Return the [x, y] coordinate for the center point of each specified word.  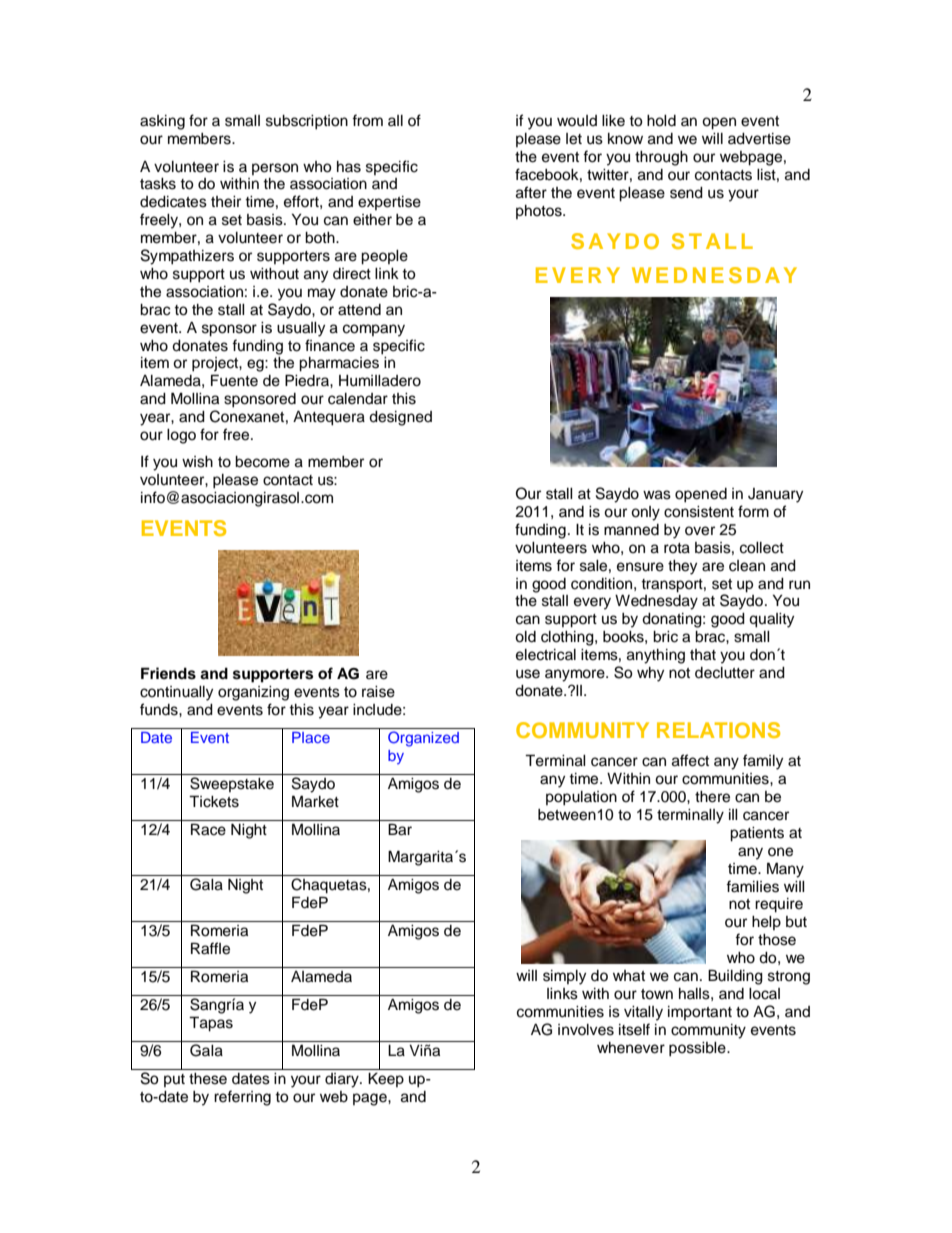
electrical [546, 655]
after [531, 192]
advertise [759, 139]
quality [771, 620]
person [275, 169]
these [208, 1079]
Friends [168, 673]
